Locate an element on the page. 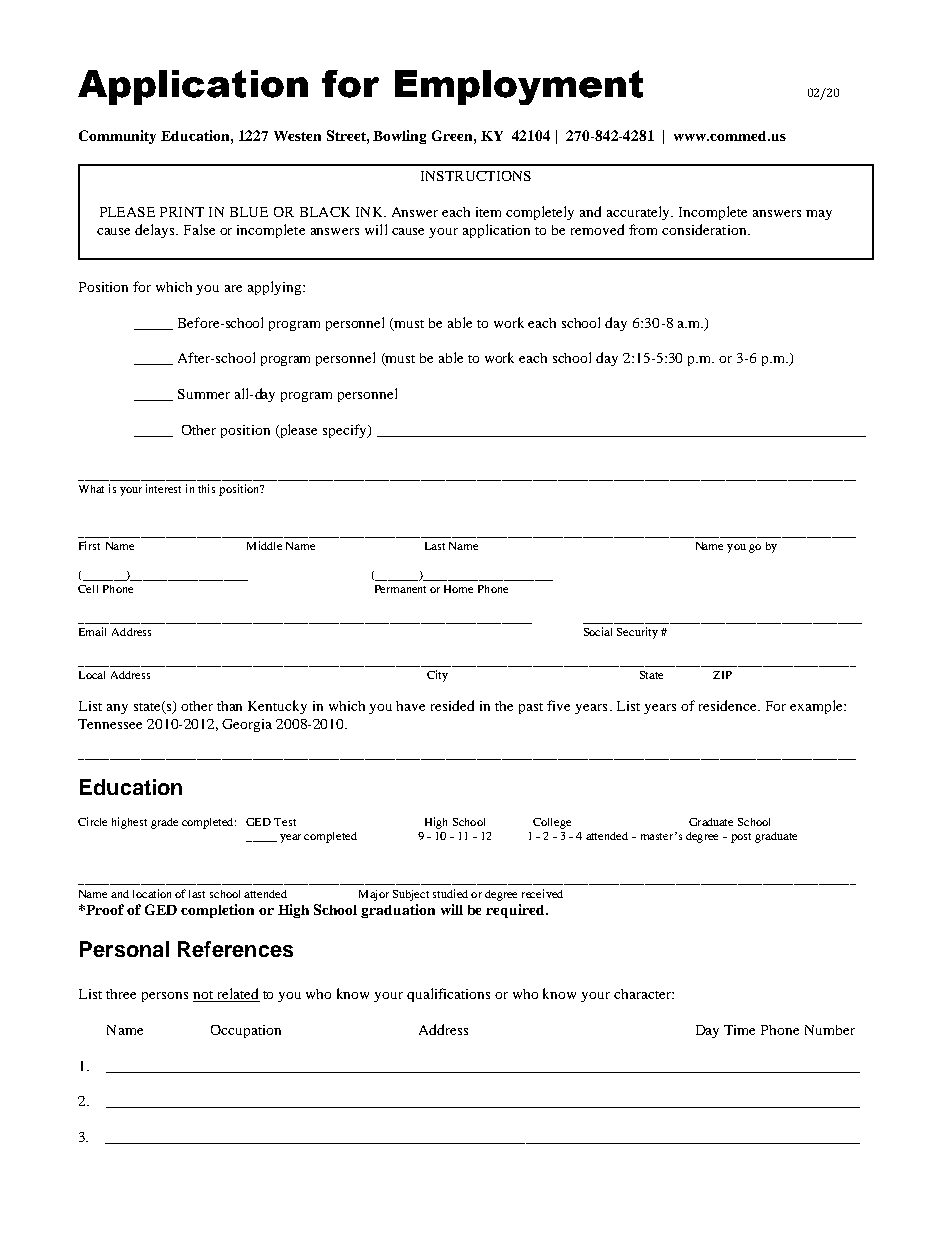 This image has height=1233, width=952. persons is located at coordinates (165, 997).
